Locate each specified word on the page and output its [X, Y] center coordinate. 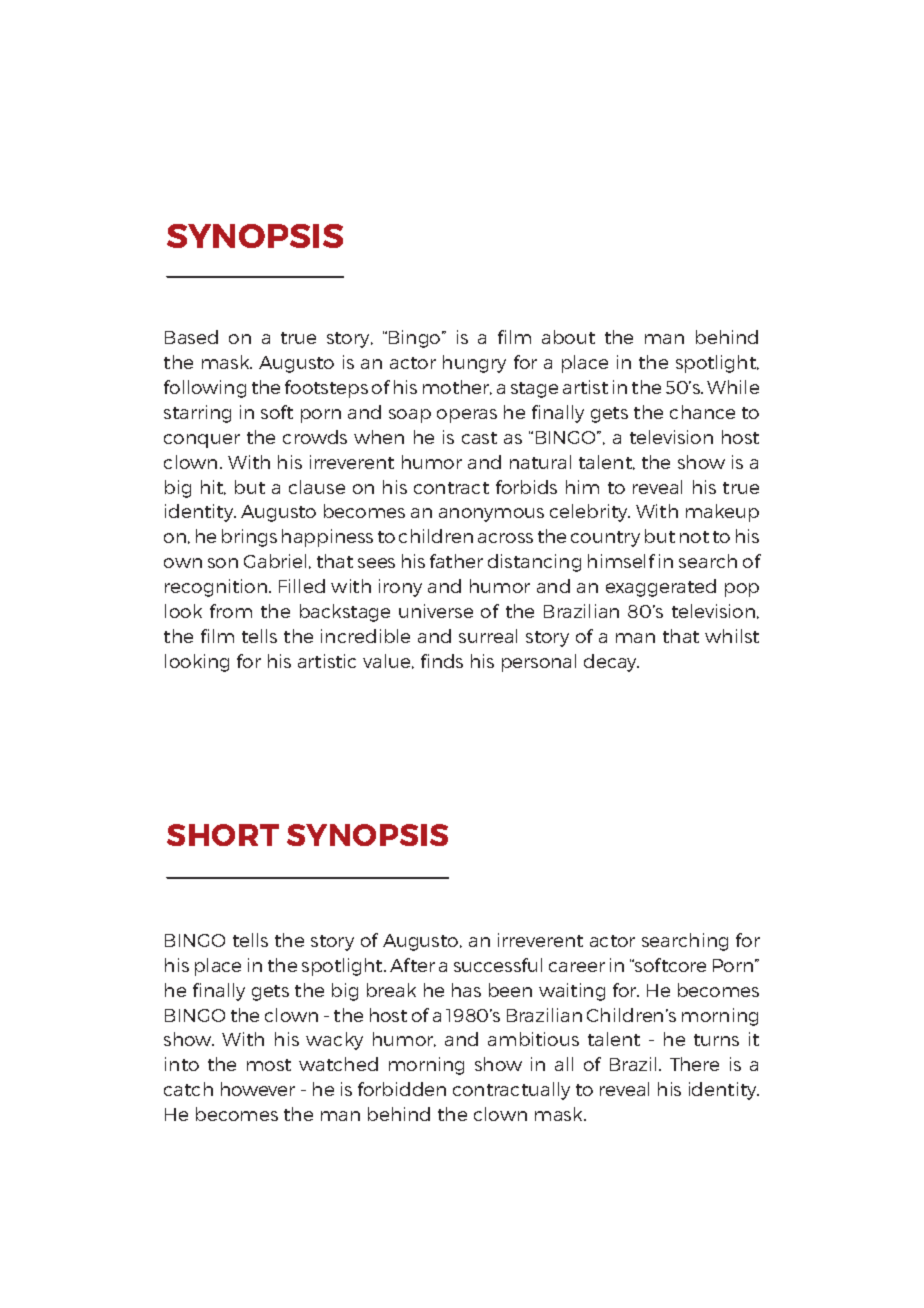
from [231, 611]
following [205, 389]
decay [611, 663]
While [733, 387]
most [269, 1065]
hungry [474, 364]
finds [442, 661]
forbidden [402, 1089]
